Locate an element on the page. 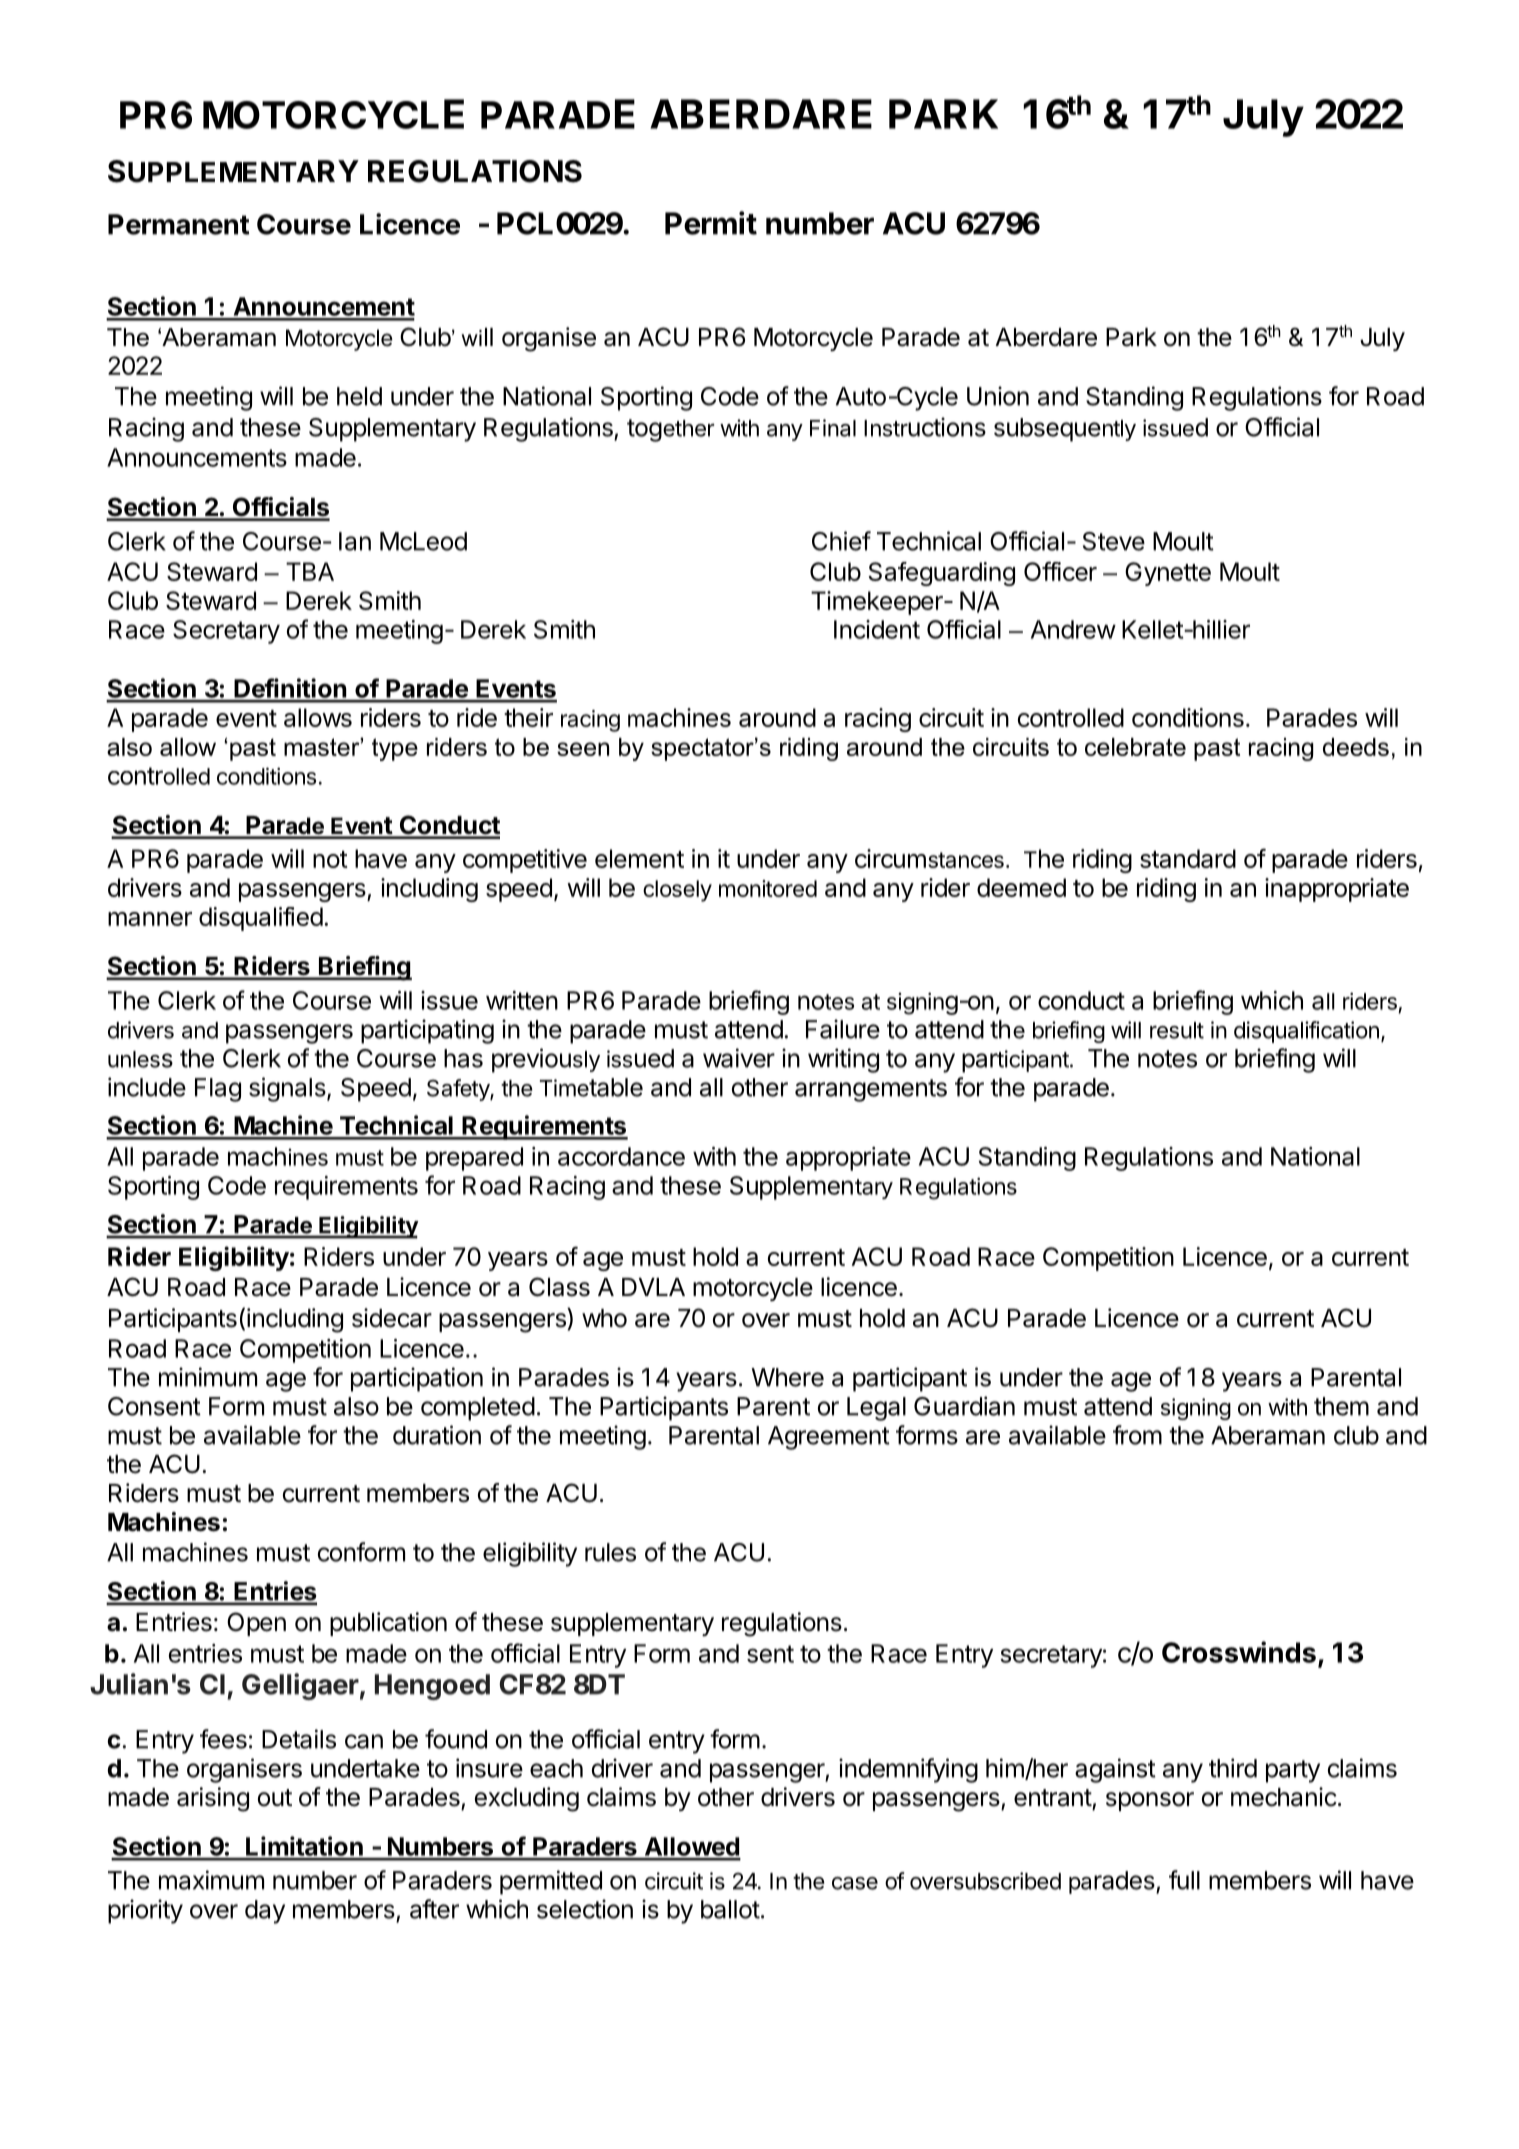  ballot is located at coordinates (730, 1909).
